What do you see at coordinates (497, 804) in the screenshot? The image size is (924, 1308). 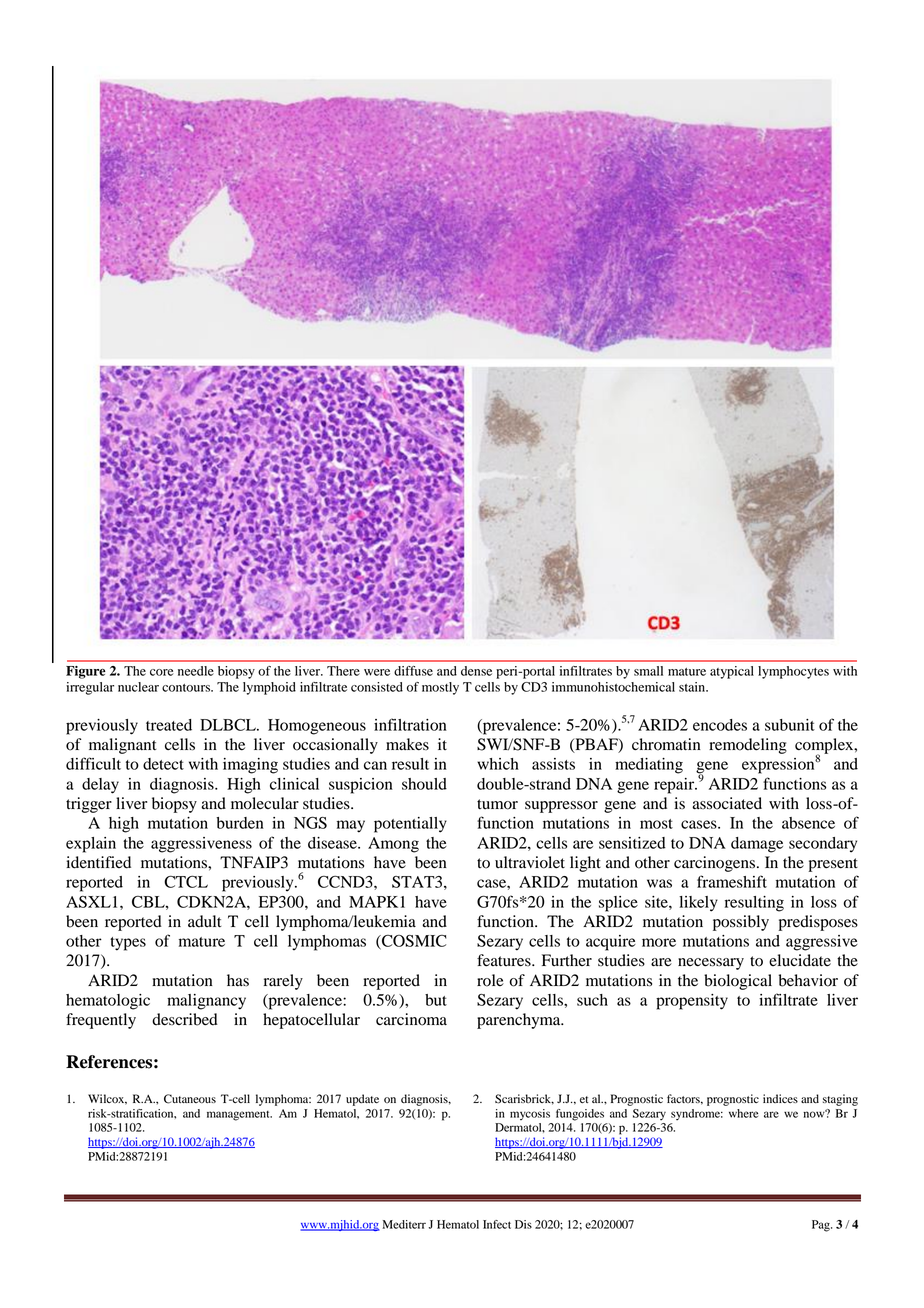 I see `tumor` at bounding box center [497, 804].
